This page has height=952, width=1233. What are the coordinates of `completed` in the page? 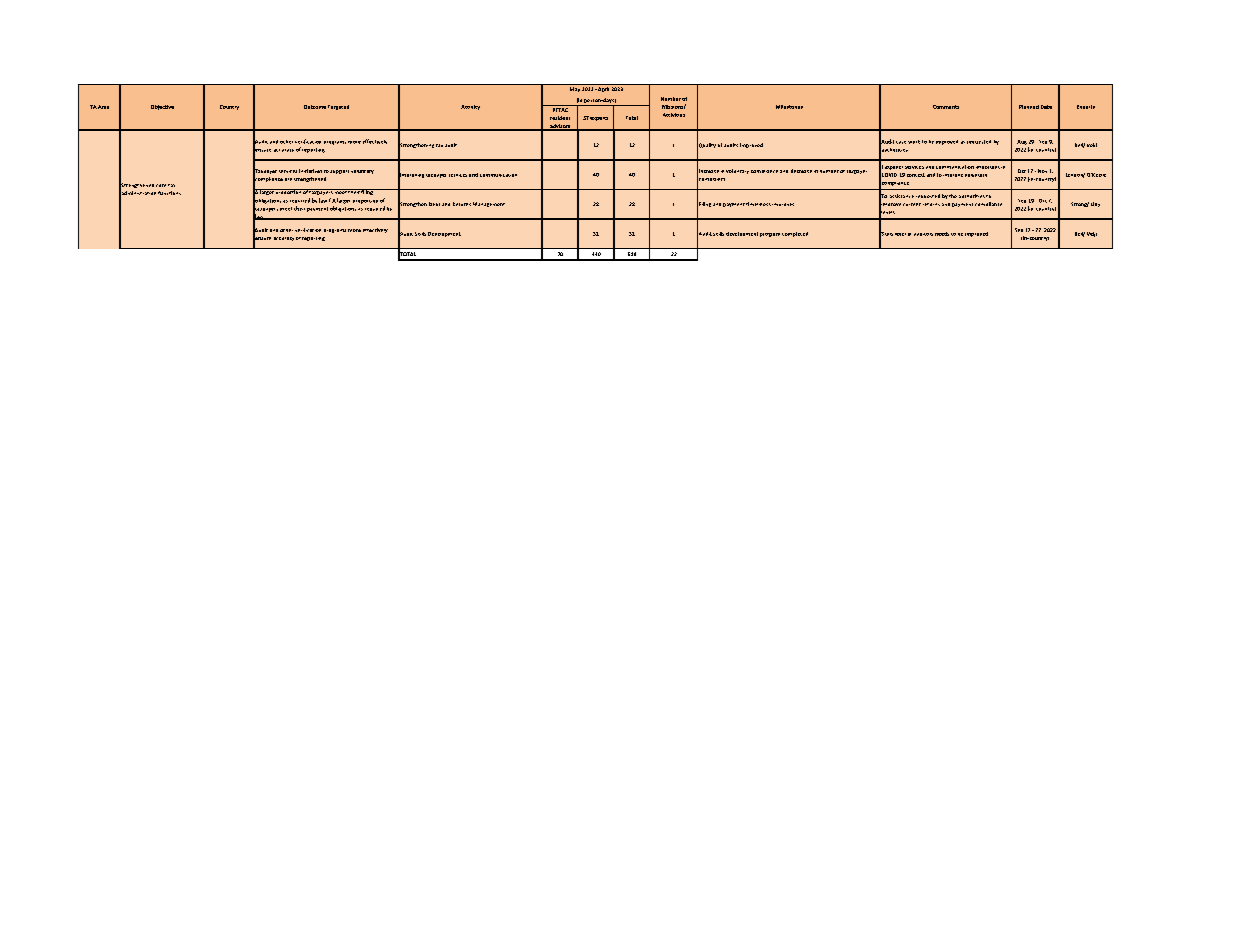 It's located at (795, 234).
